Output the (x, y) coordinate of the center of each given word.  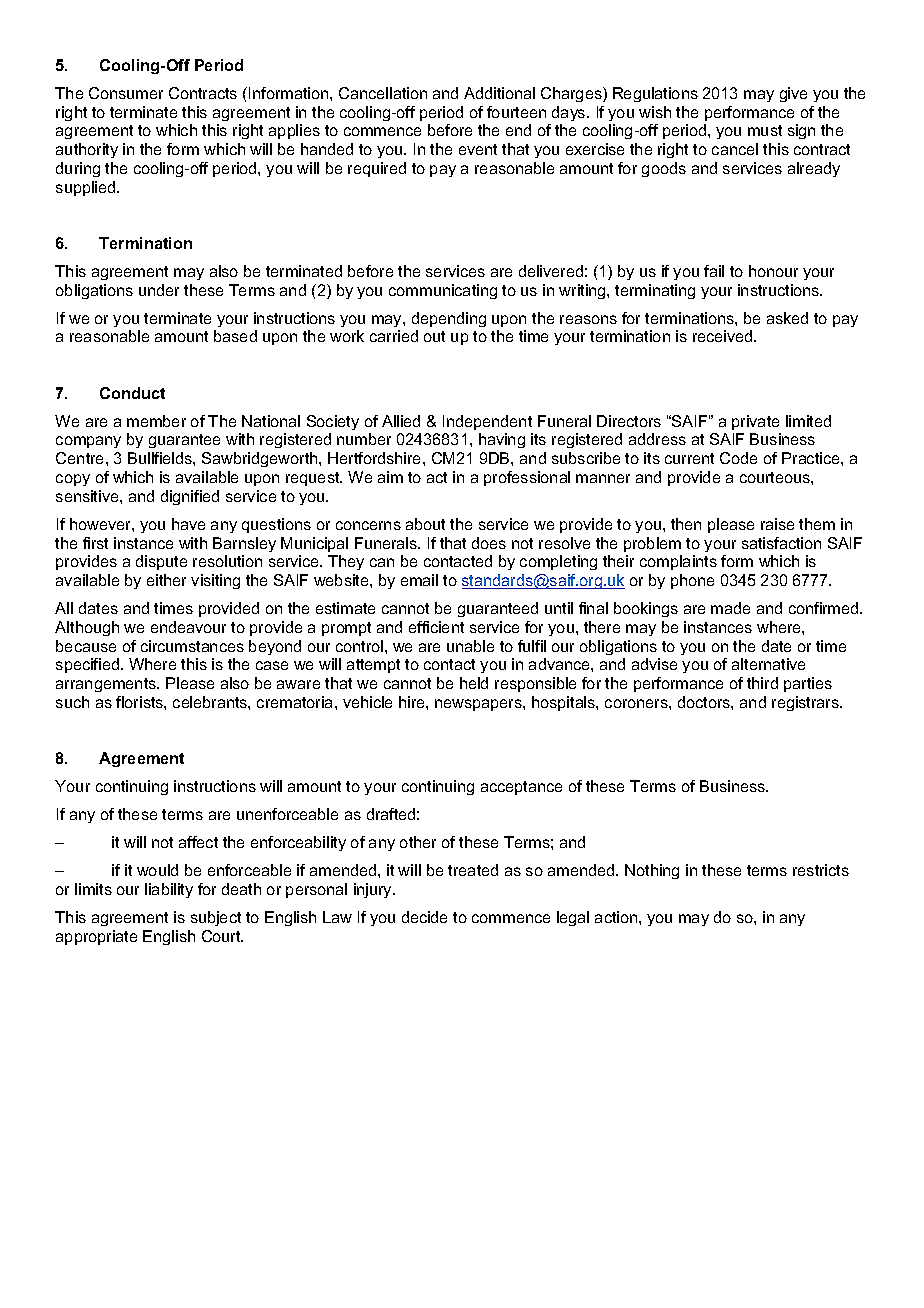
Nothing (652, 871)
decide (424, 917)
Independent (487, 422)
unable (470, 646)
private (755, 422)
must (765, 130)
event (478, 149)
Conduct (132, 393)
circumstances (192, 646)
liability (169, 890)
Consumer (126, 93)
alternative (768, 664)
